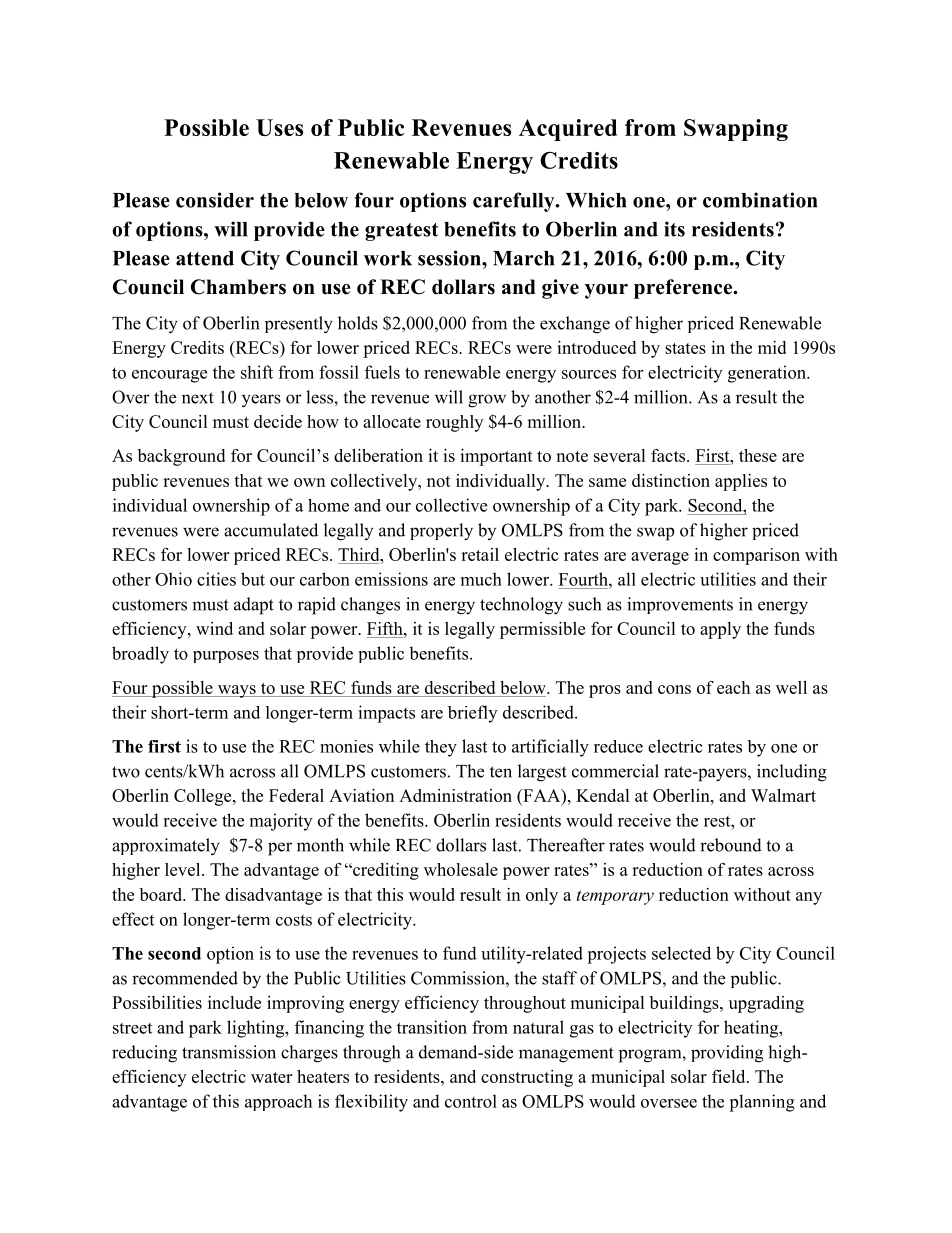 This page has width=952, height=1233. Describe the element at coordinates (720, 630) in the page. I see `apply` at that location.
